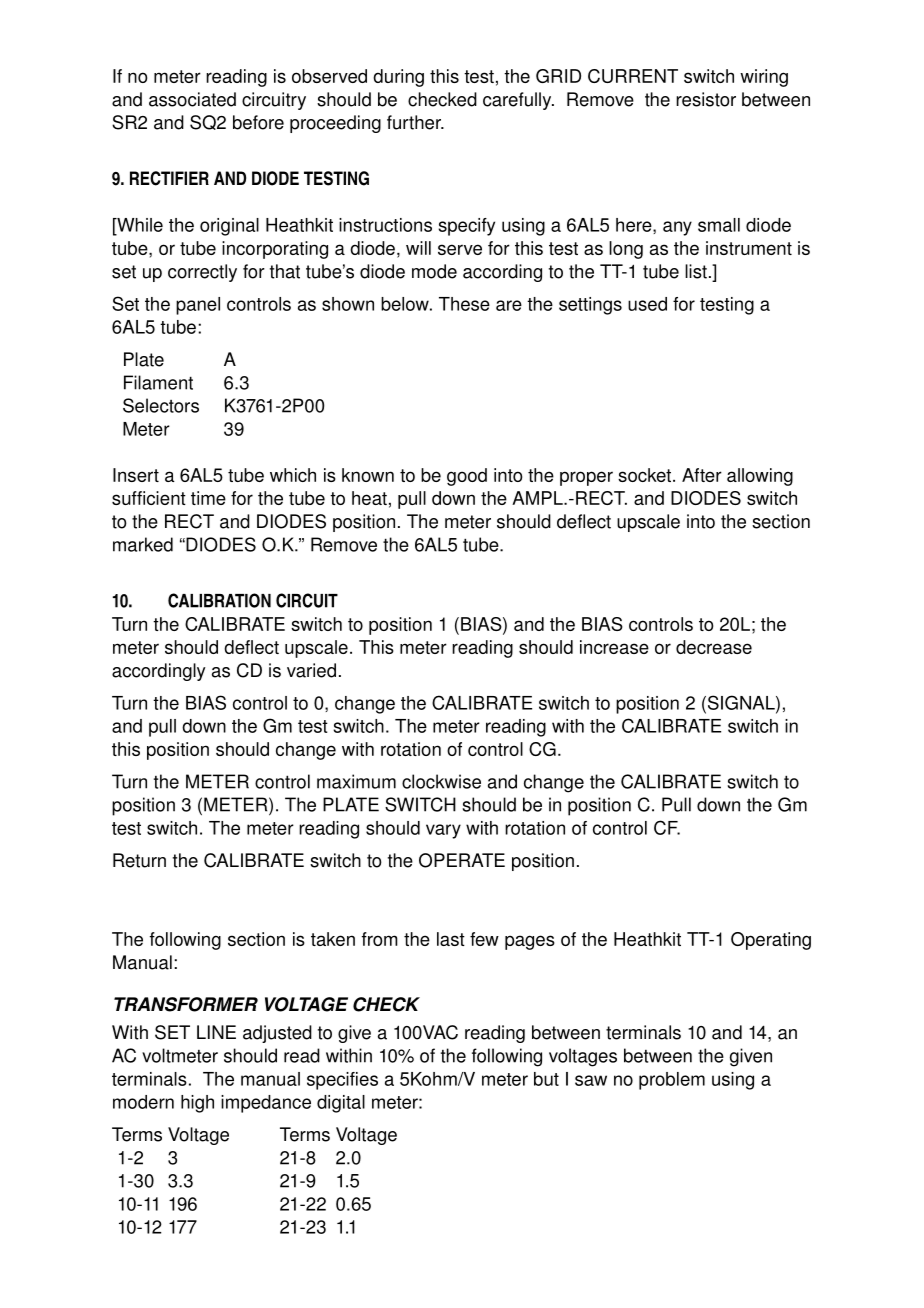 Image resolution: width=924 pixels, height=1308 pixels. What do you see at coordinates (706, 99) in the page?
I see `resistor` at bounding box center [706, 99].
